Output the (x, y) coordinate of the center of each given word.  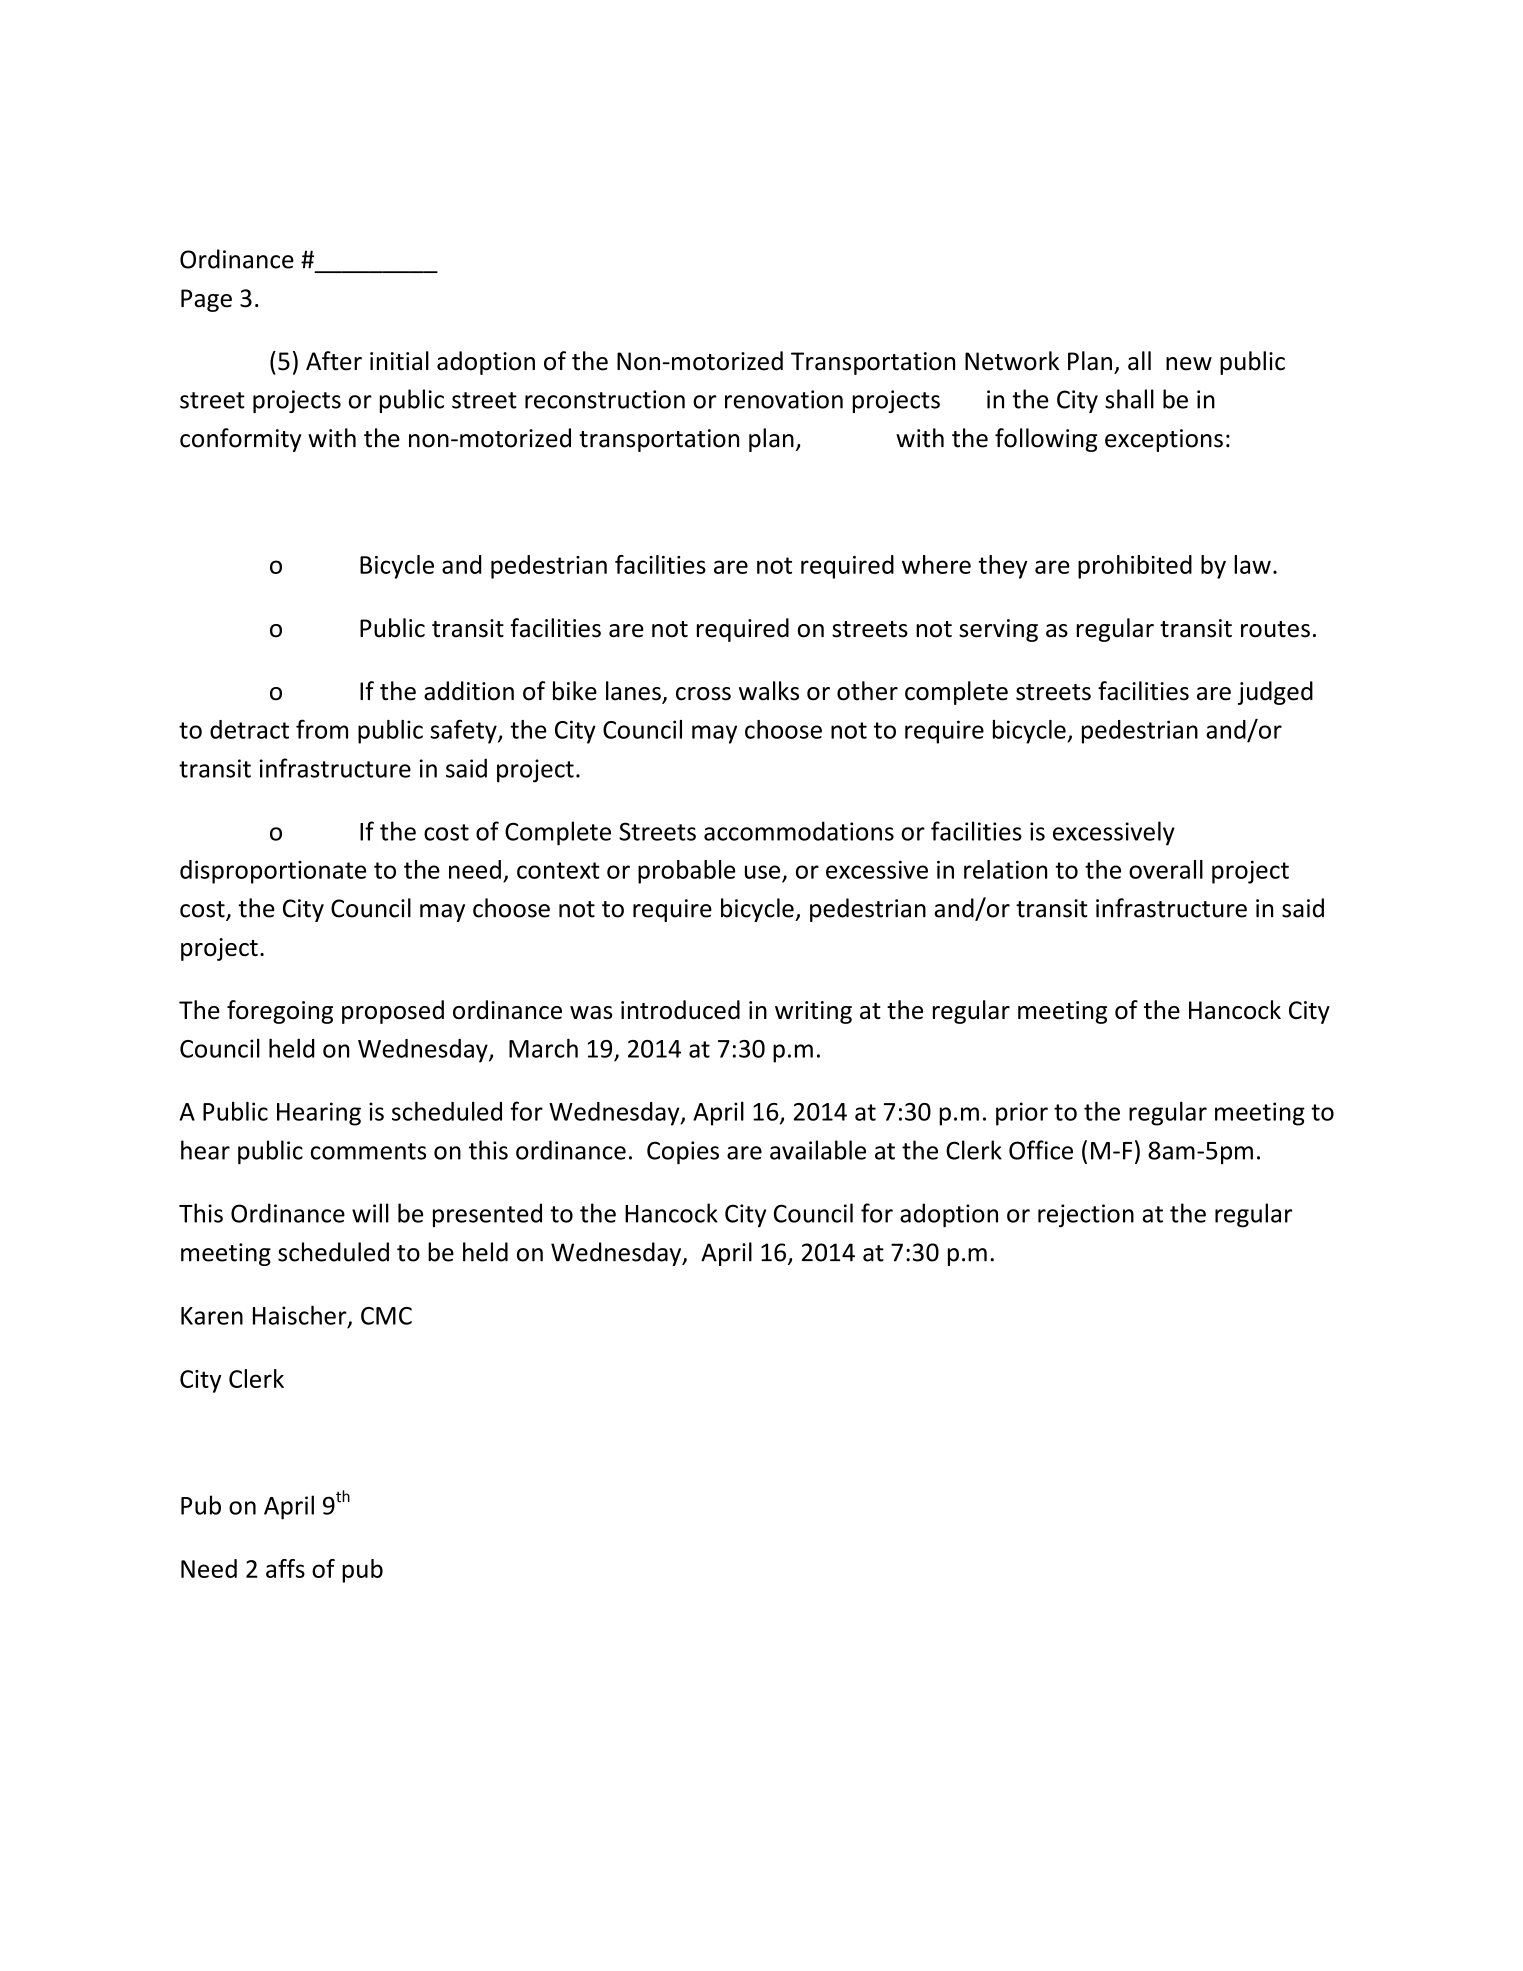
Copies (683, 1152)
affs (285, 1568)
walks (769, 691)
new (1189, 364)
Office (1041, 1150)
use (762, 872)
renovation (784, 399)
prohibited (1135, 567)
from (322, 729)
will (370, 1213)
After (334, 361)
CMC (386, 1316)
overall (1166, 869)
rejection (1086, 1216)
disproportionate (273, 872)
